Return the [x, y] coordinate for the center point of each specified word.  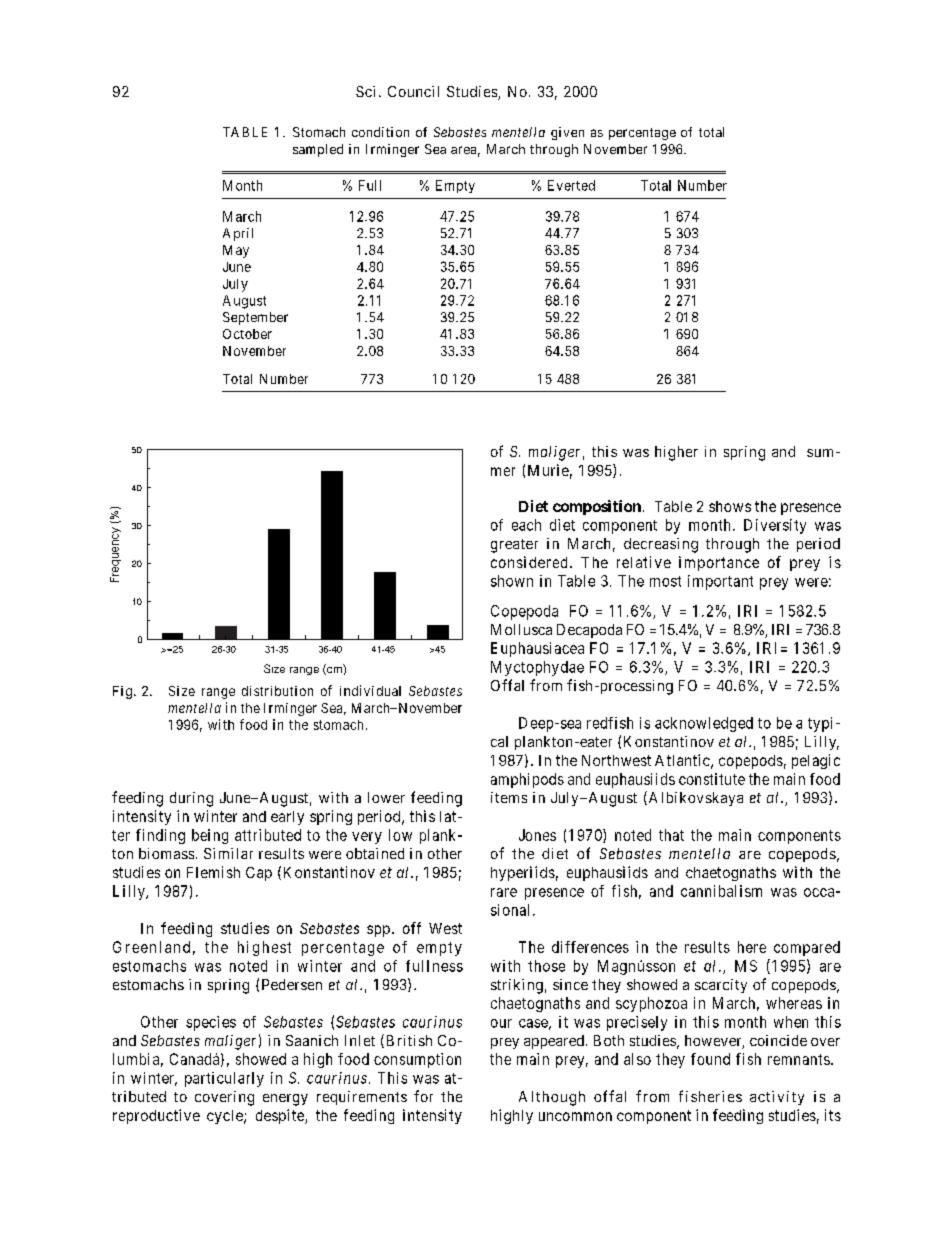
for [423, 1096]
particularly [224, 1079]
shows [730, 506]
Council [413, 91]
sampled [318, 150]
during [191, 799]
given [567, 133]
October [247, 334]
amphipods [527, 780]
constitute [712, 779]
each [526, 525]
